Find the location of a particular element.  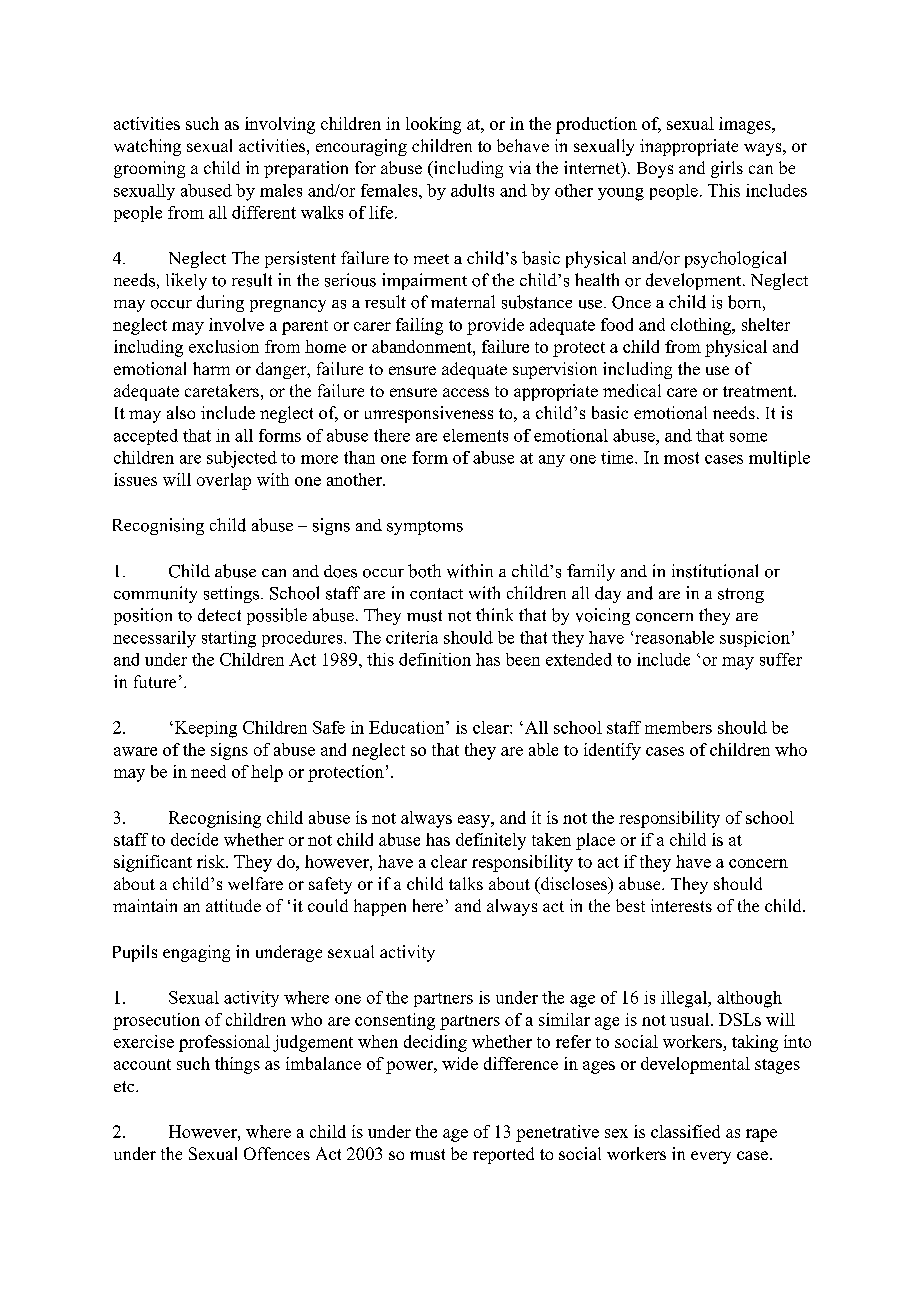

decide is located at coordinates (194, 839).
